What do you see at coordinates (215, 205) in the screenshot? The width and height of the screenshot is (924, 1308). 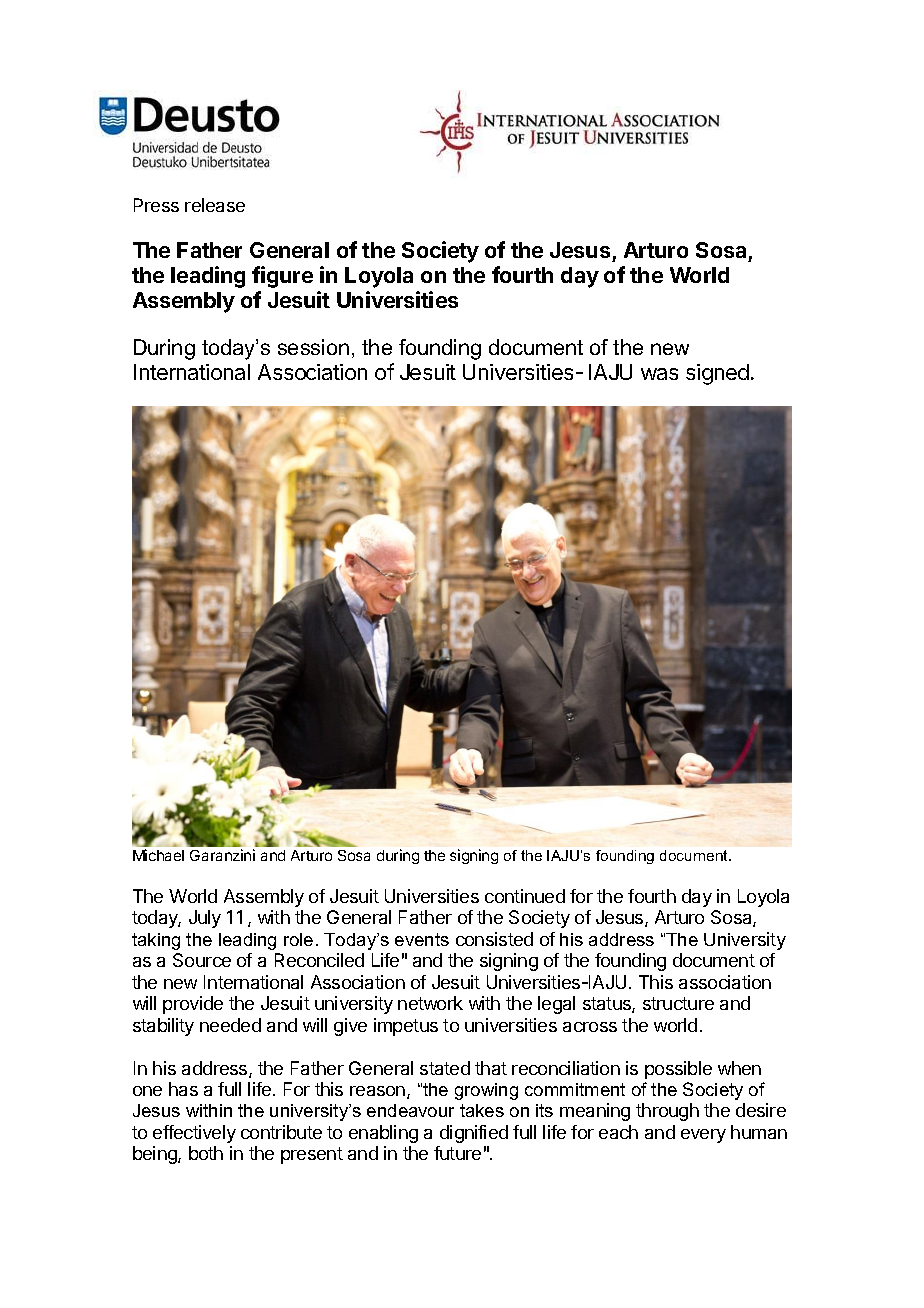 I see `release` at bounding box center [215, 205].
